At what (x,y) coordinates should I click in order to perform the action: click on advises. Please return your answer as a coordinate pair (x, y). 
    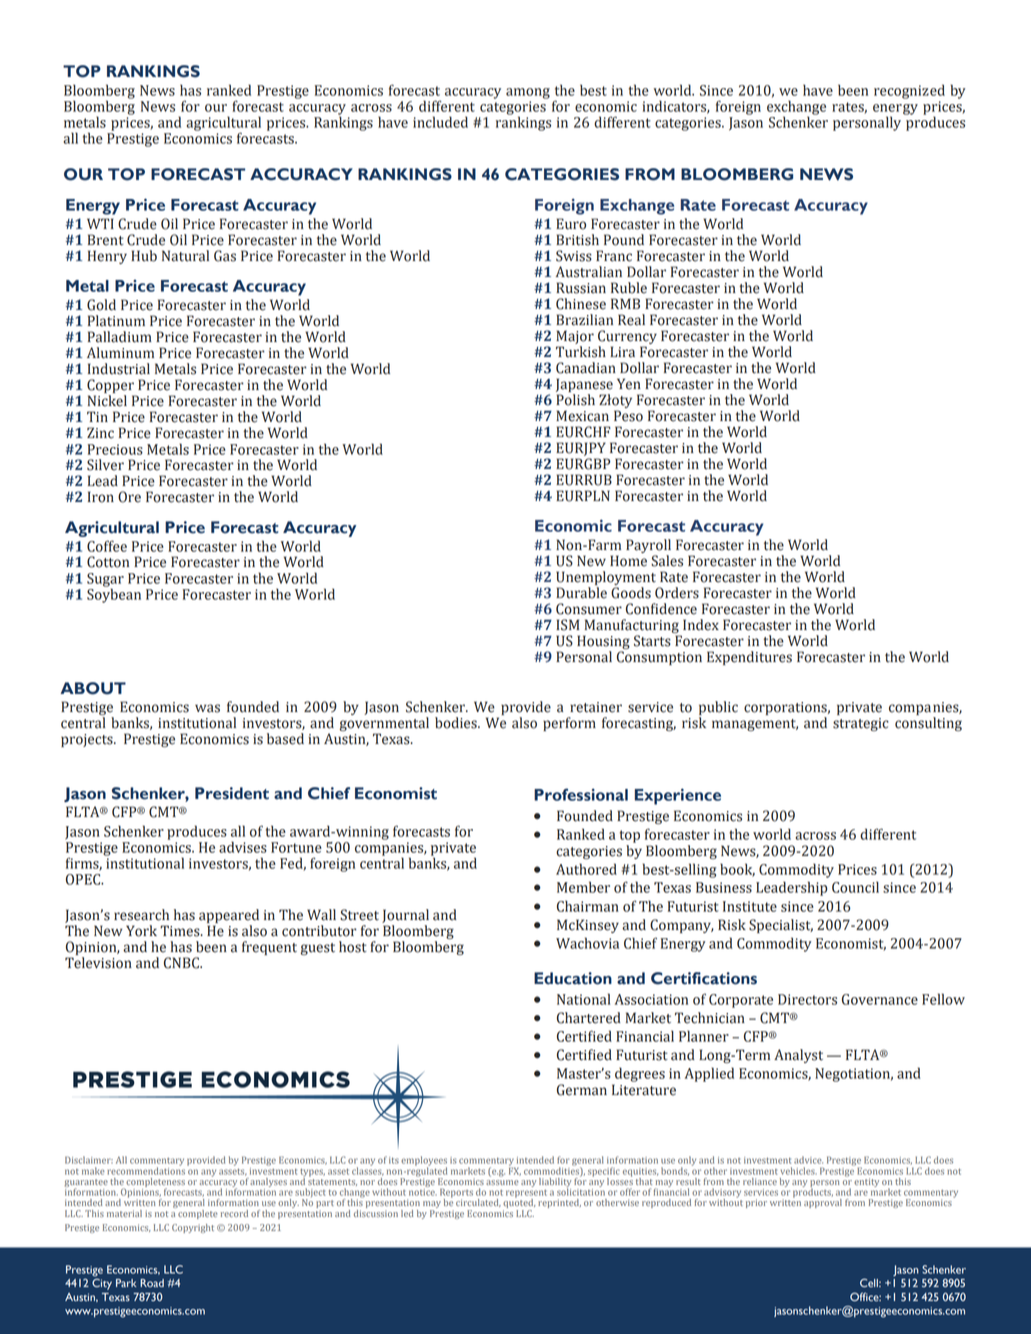
    Looking at the image, I should click on (243, 847).
